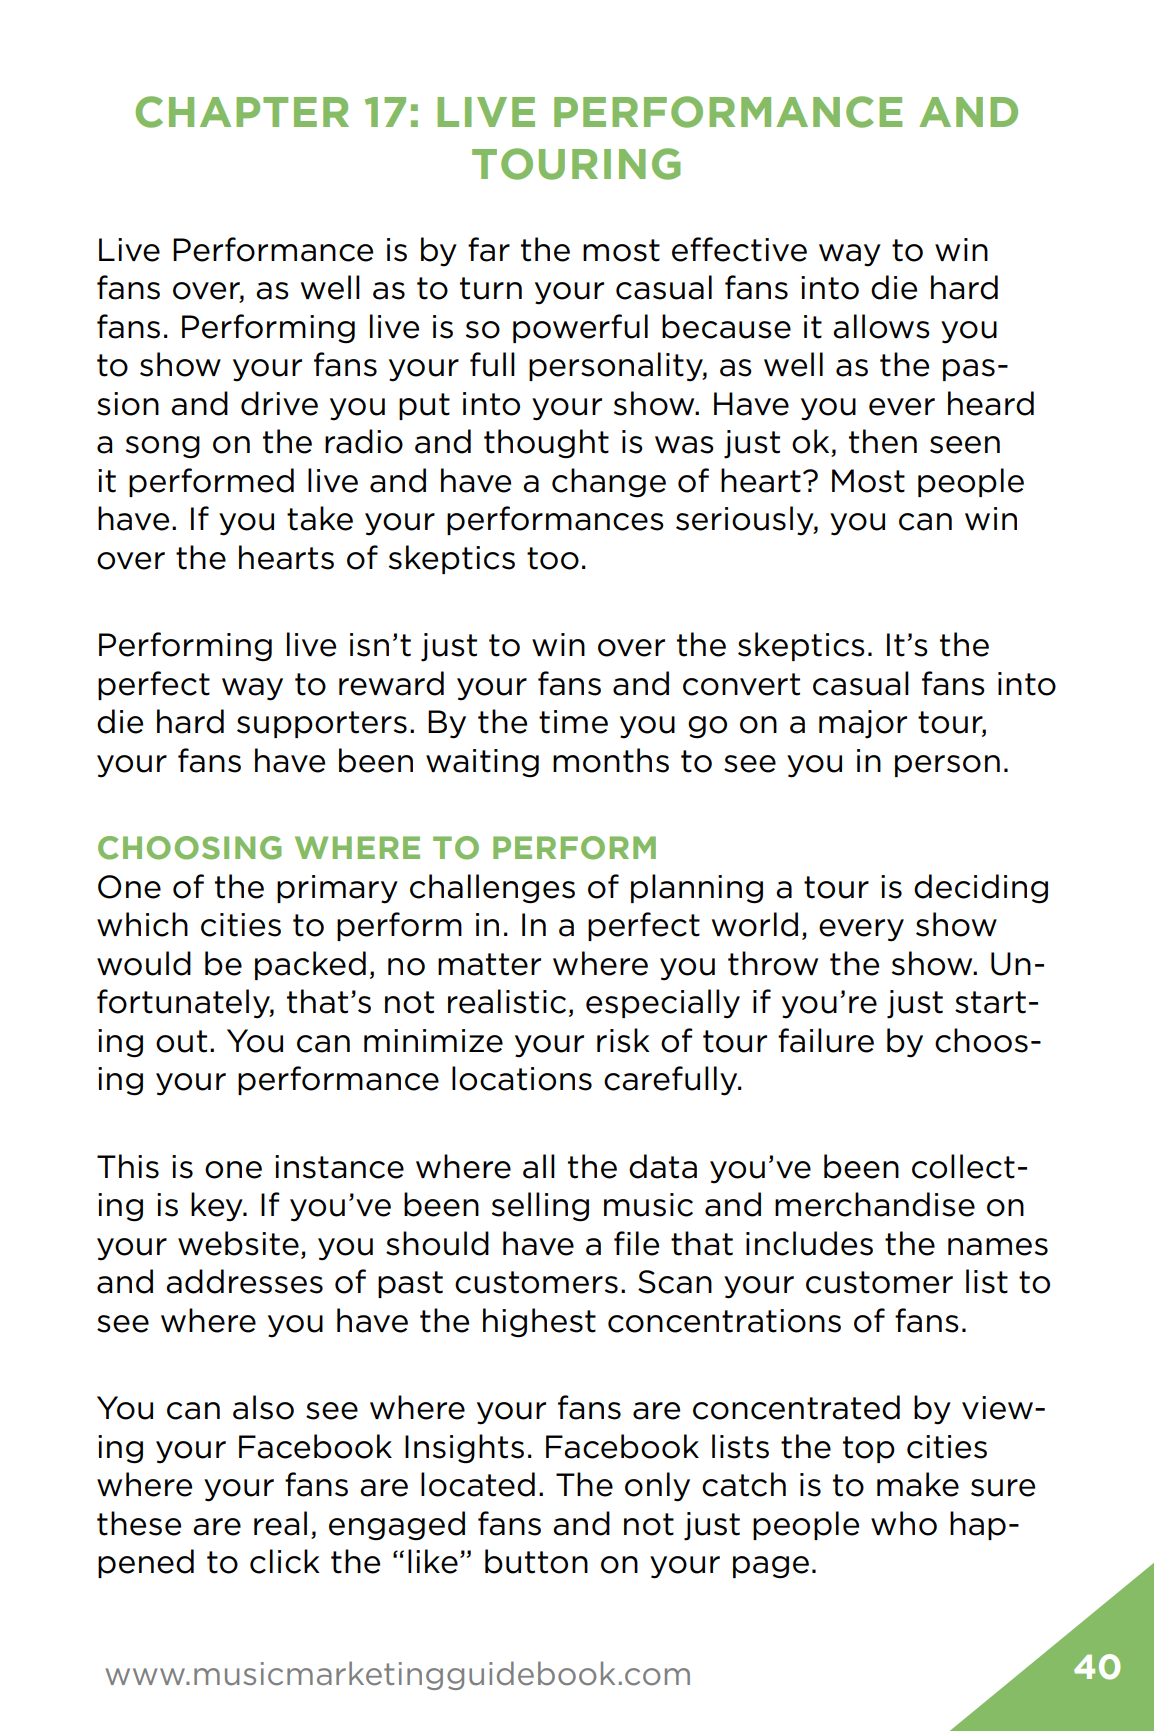 The height and width of the screenshot is (1731, 1154). I want to click on then, so click(883, 441).
